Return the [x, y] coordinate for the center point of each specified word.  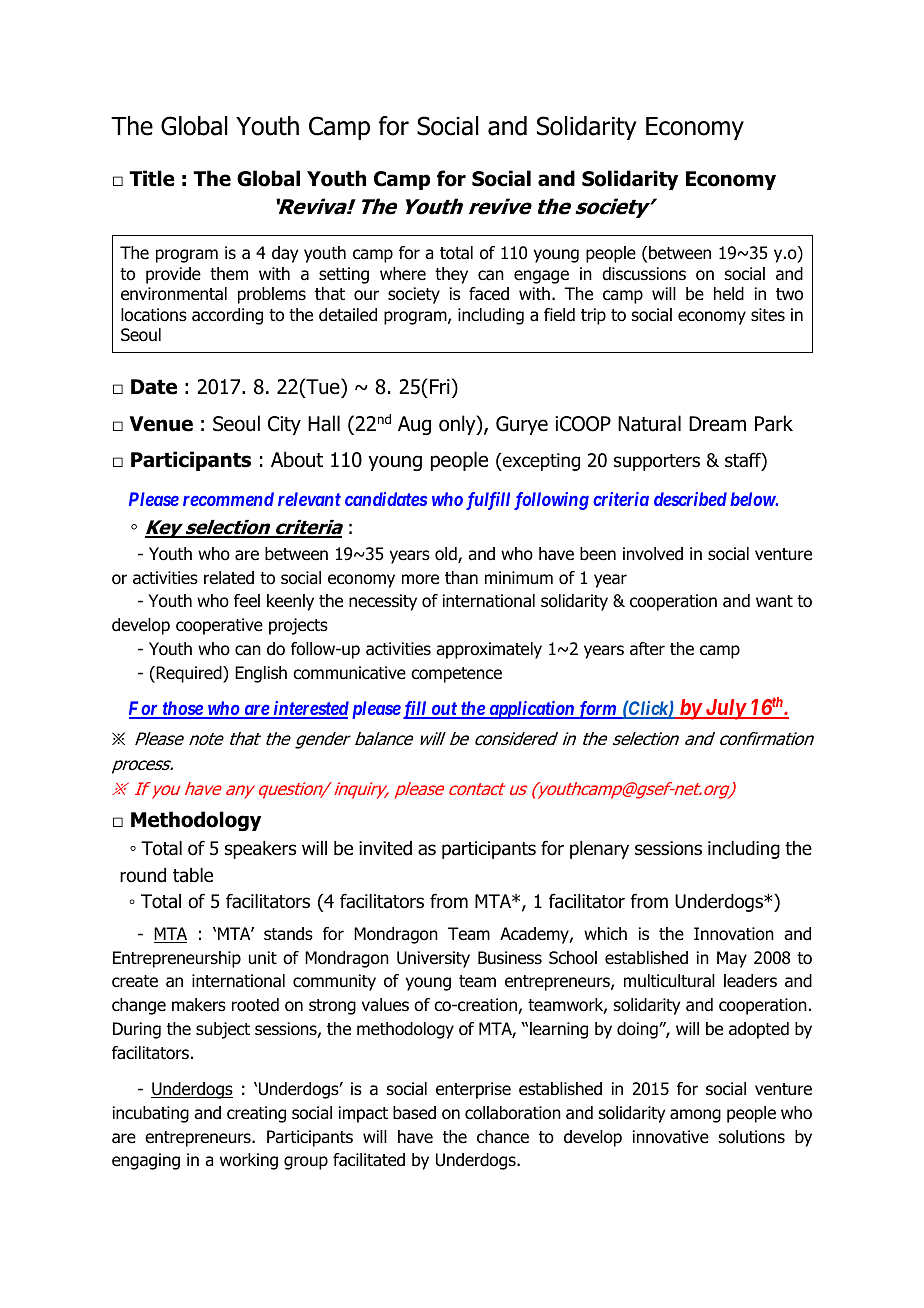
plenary [599, 850]
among [695, 1116]
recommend [228, 499]
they [451, 275]
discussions [644, 274]
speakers [260, 850]
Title [152, 178]
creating [256, 1114]
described [690, 499]
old [447, 555]
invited [385, 848]
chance [503, 1137]
